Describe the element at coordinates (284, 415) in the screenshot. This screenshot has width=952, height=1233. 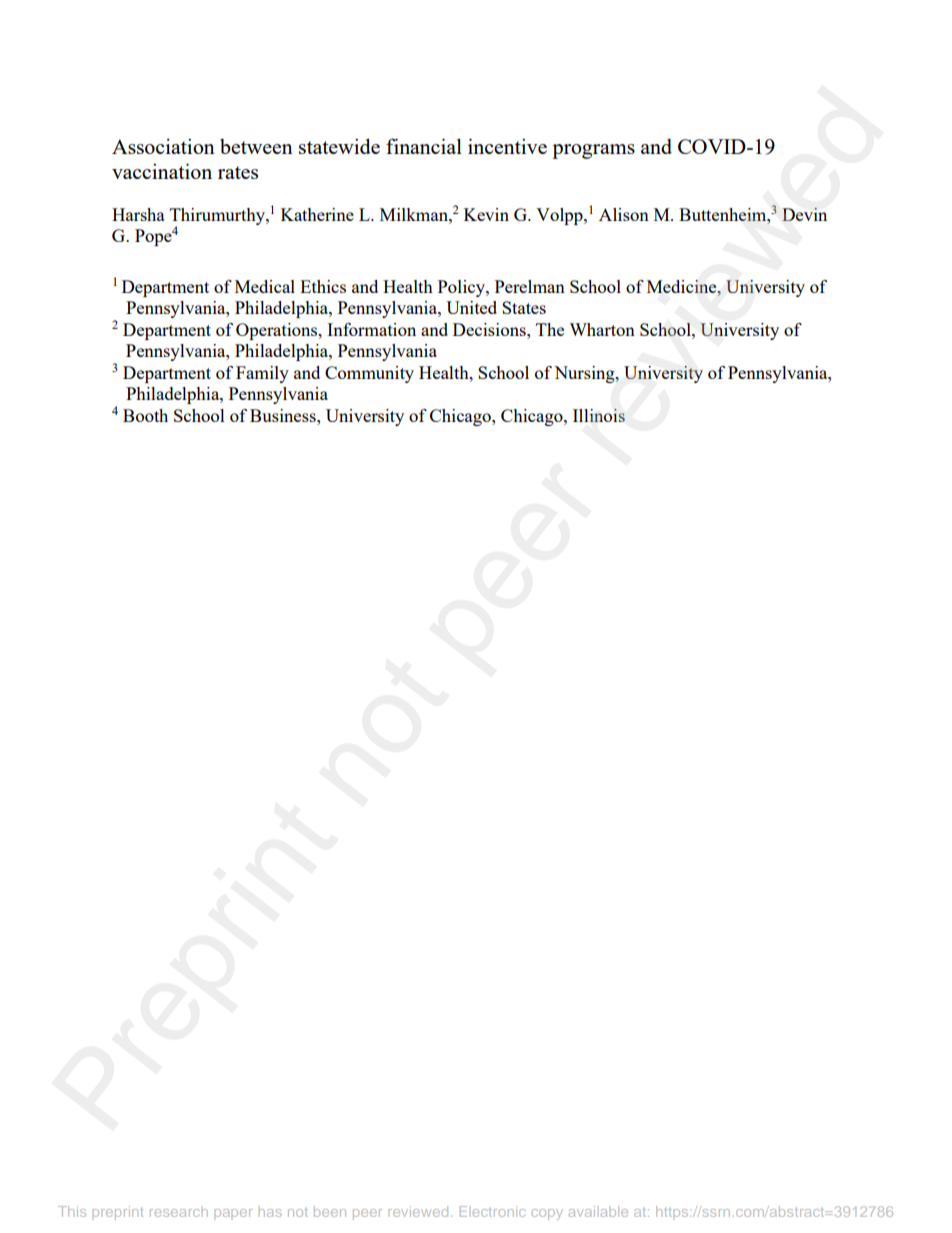
I see `Business` at that location.
